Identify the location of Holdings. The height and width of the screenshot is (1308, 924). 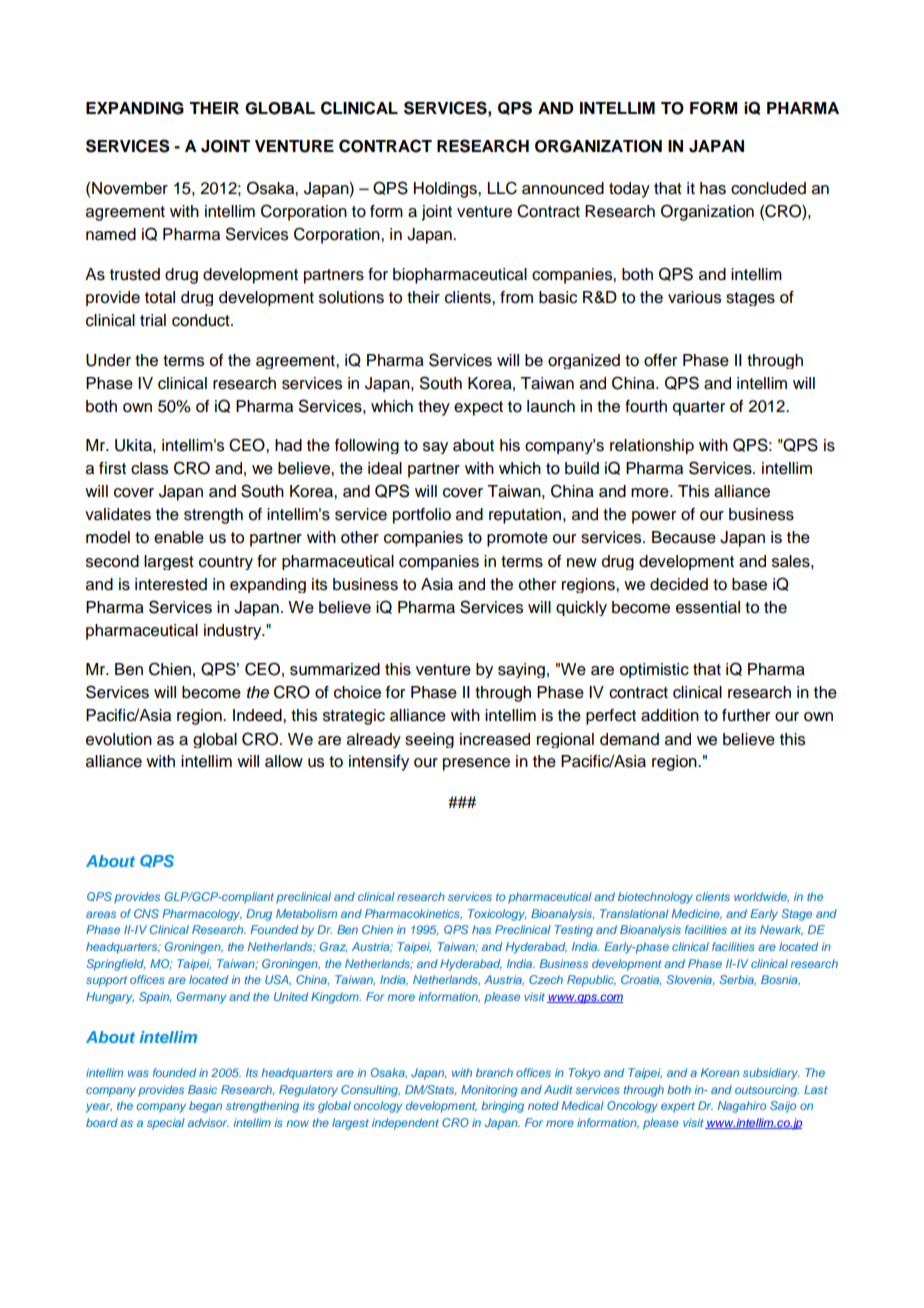
(446, 190).
